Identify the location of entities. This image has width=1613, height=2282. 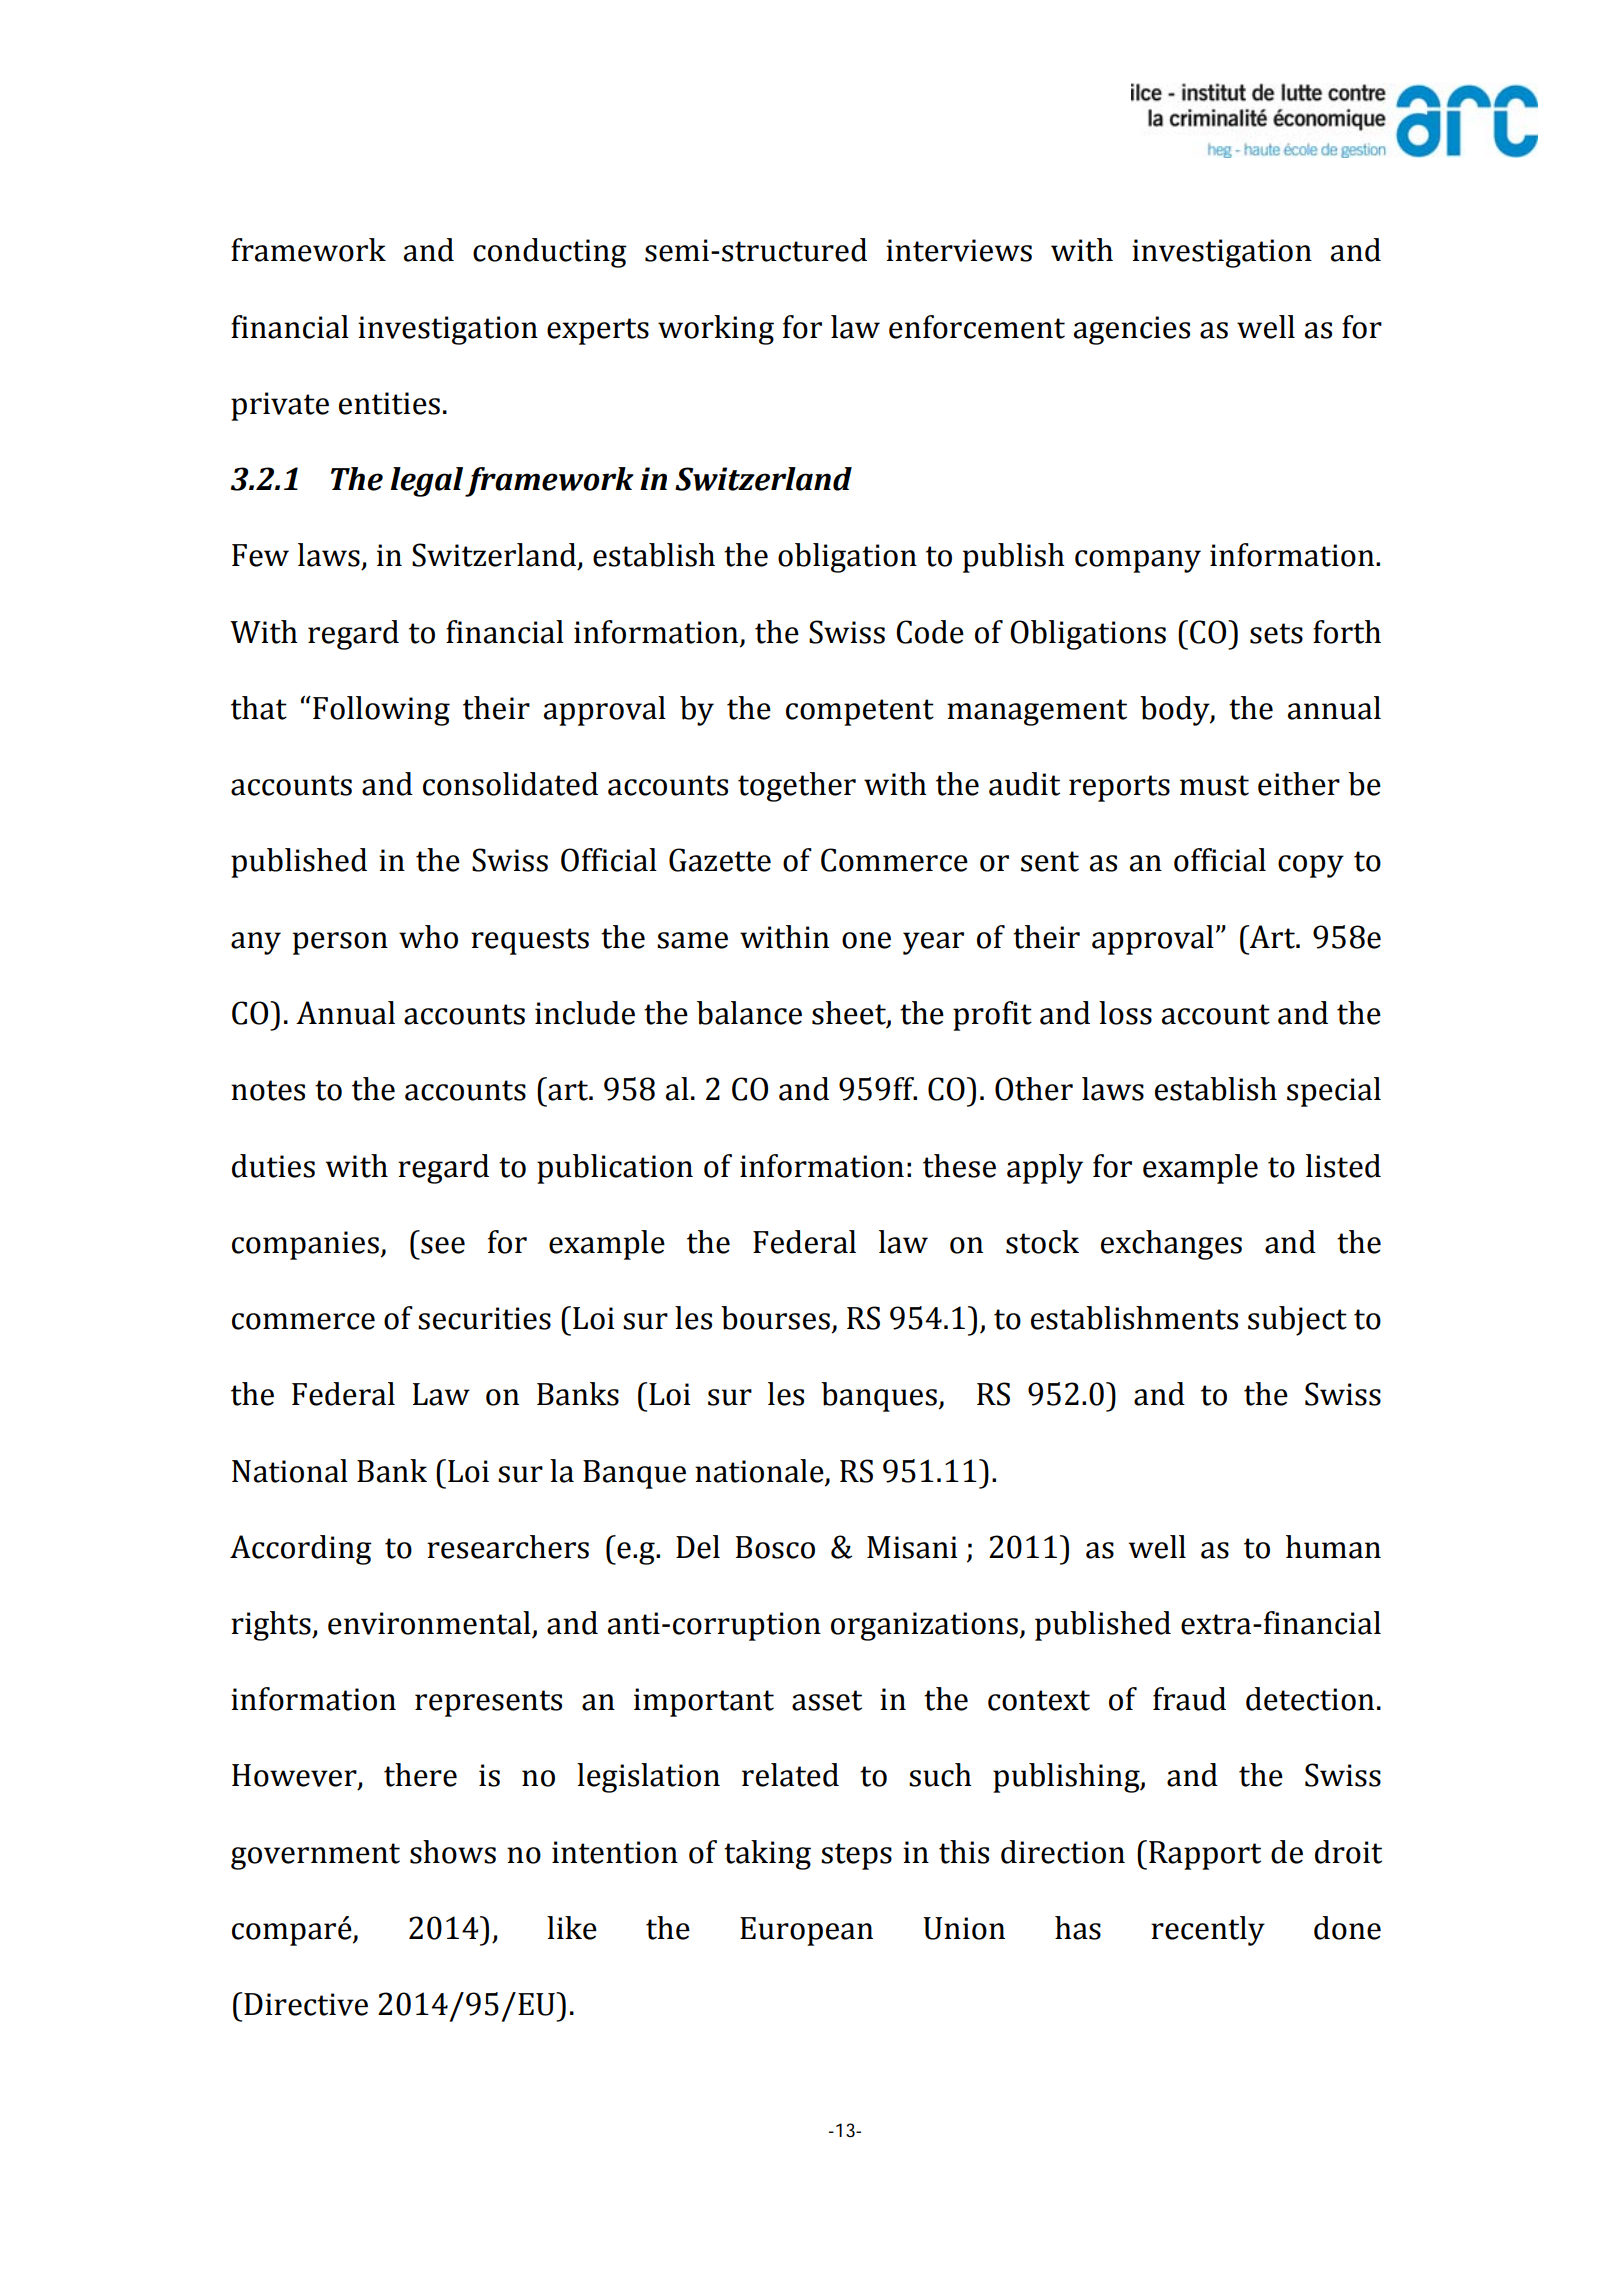
(389, 403).
